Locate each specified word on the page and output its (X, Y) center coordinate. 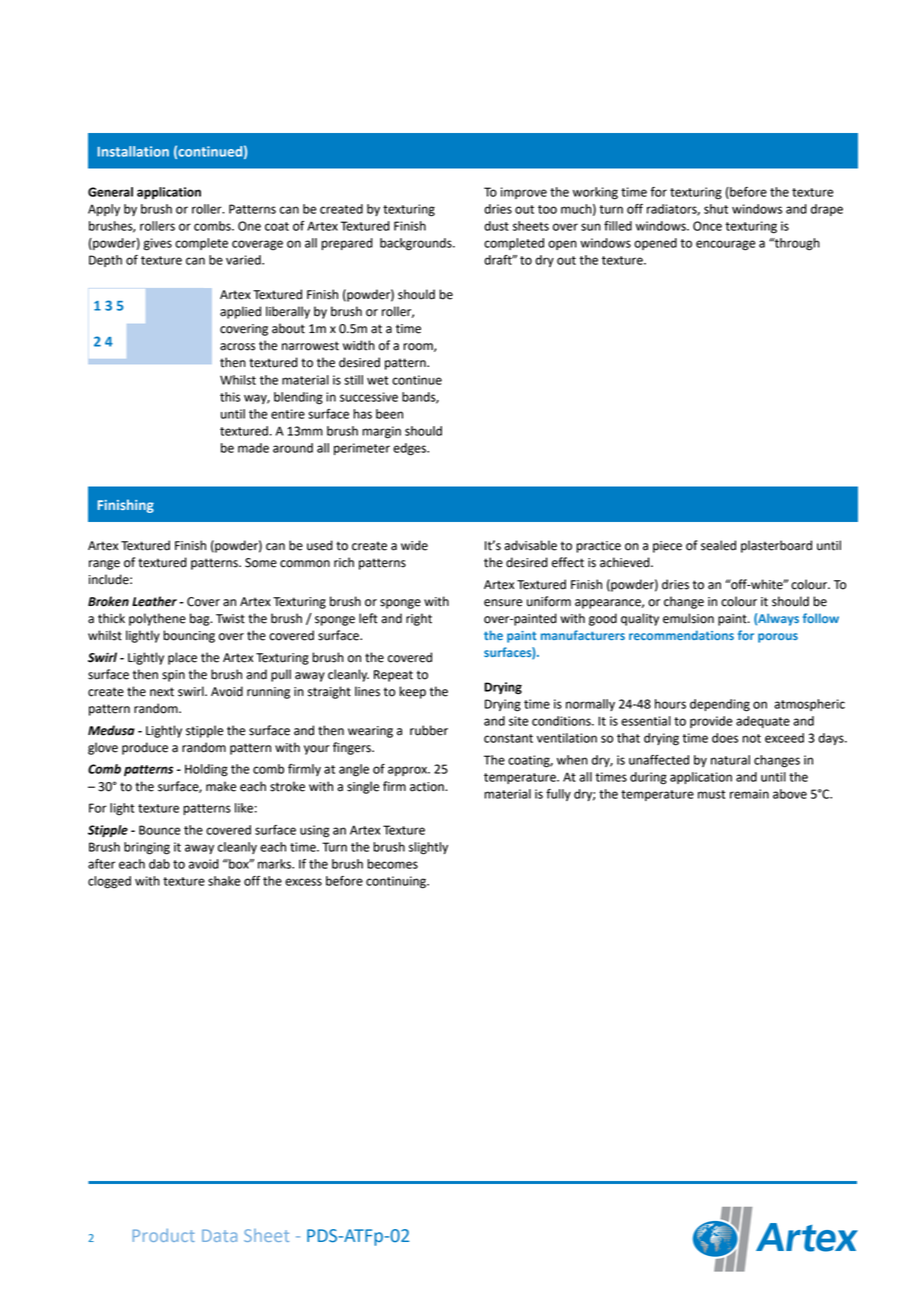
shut (716, 209)
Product (164, 1235)
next (162, 692)
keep (412, 692)
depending (720, 705)
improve (524, 193)
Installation (133, 151)
